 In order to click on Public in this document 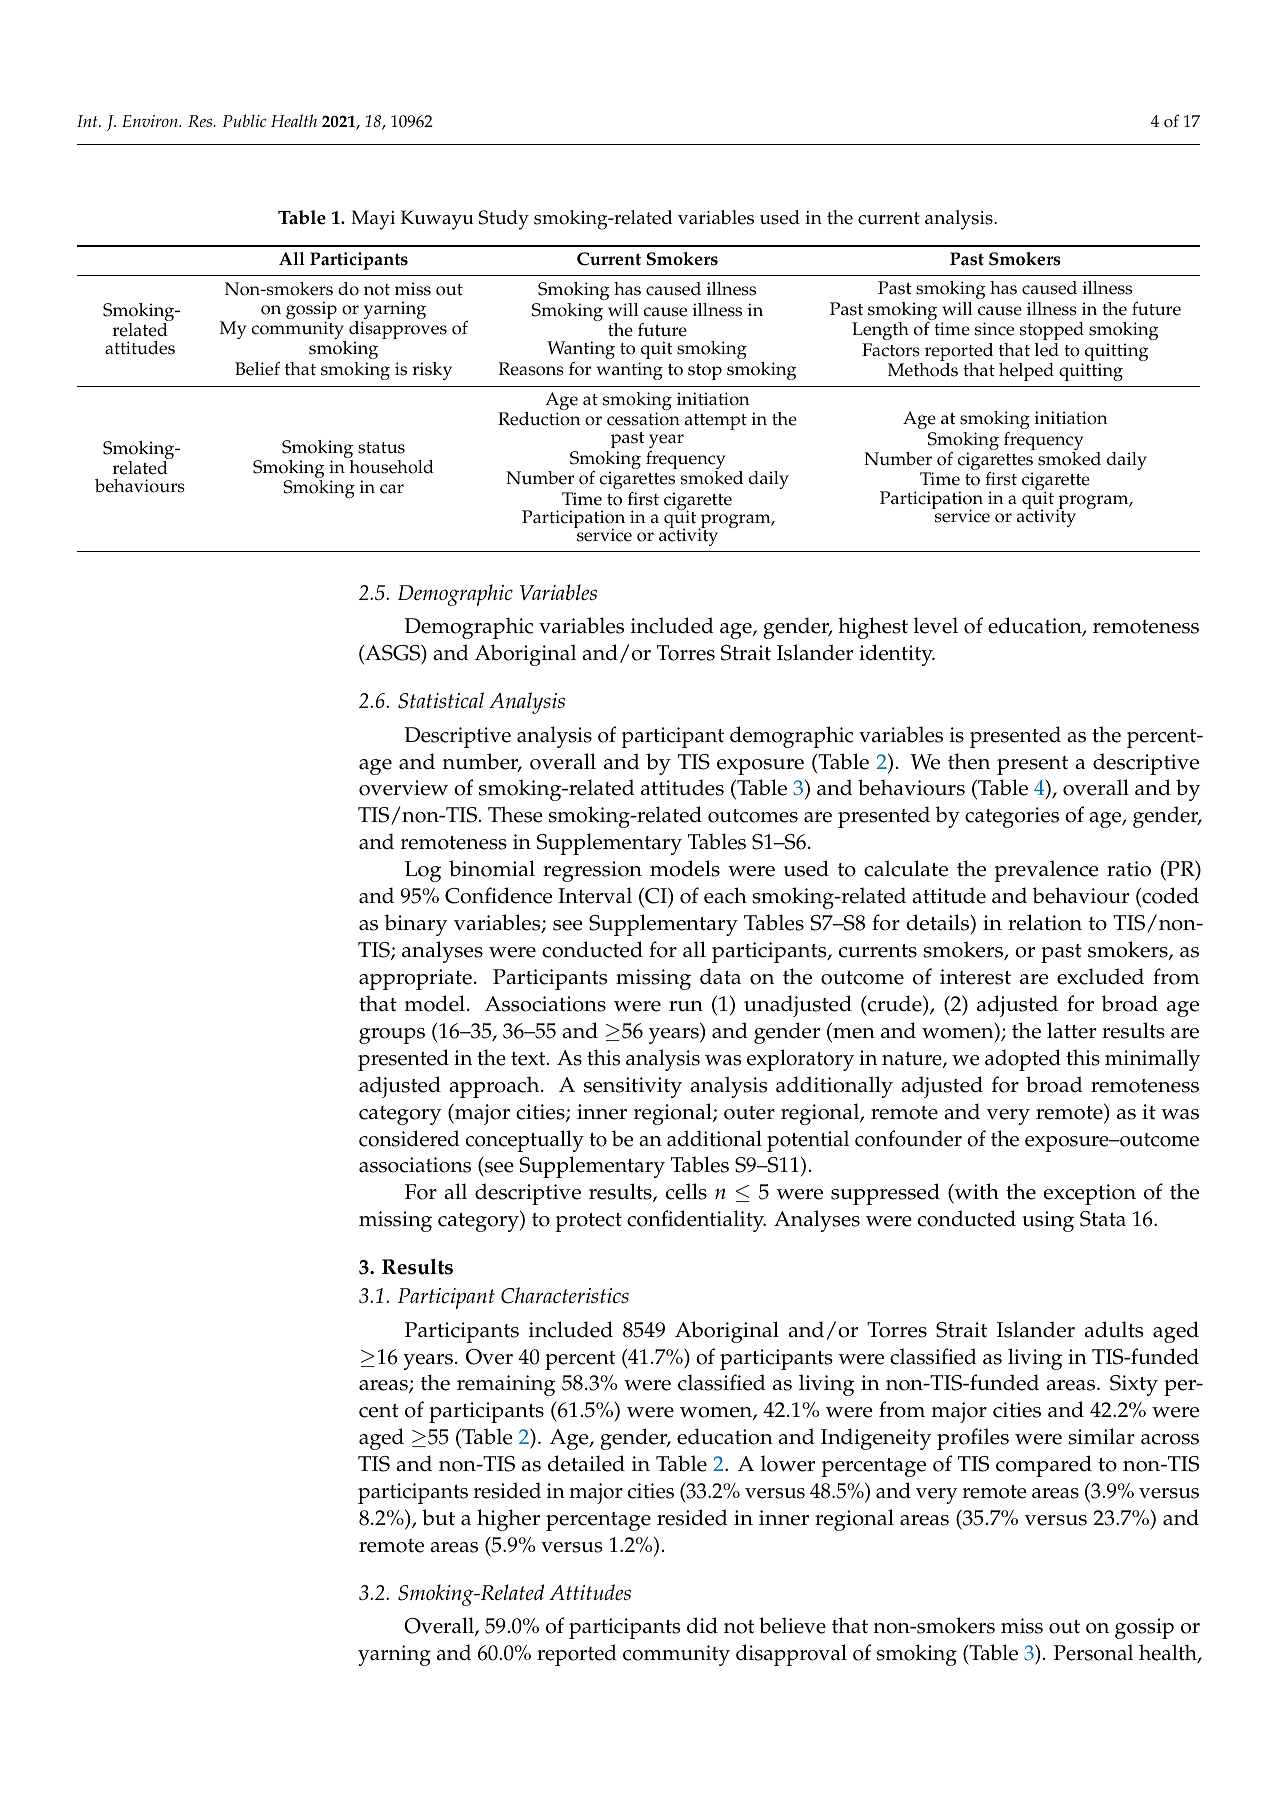, I will do `click(244, 120)`.
